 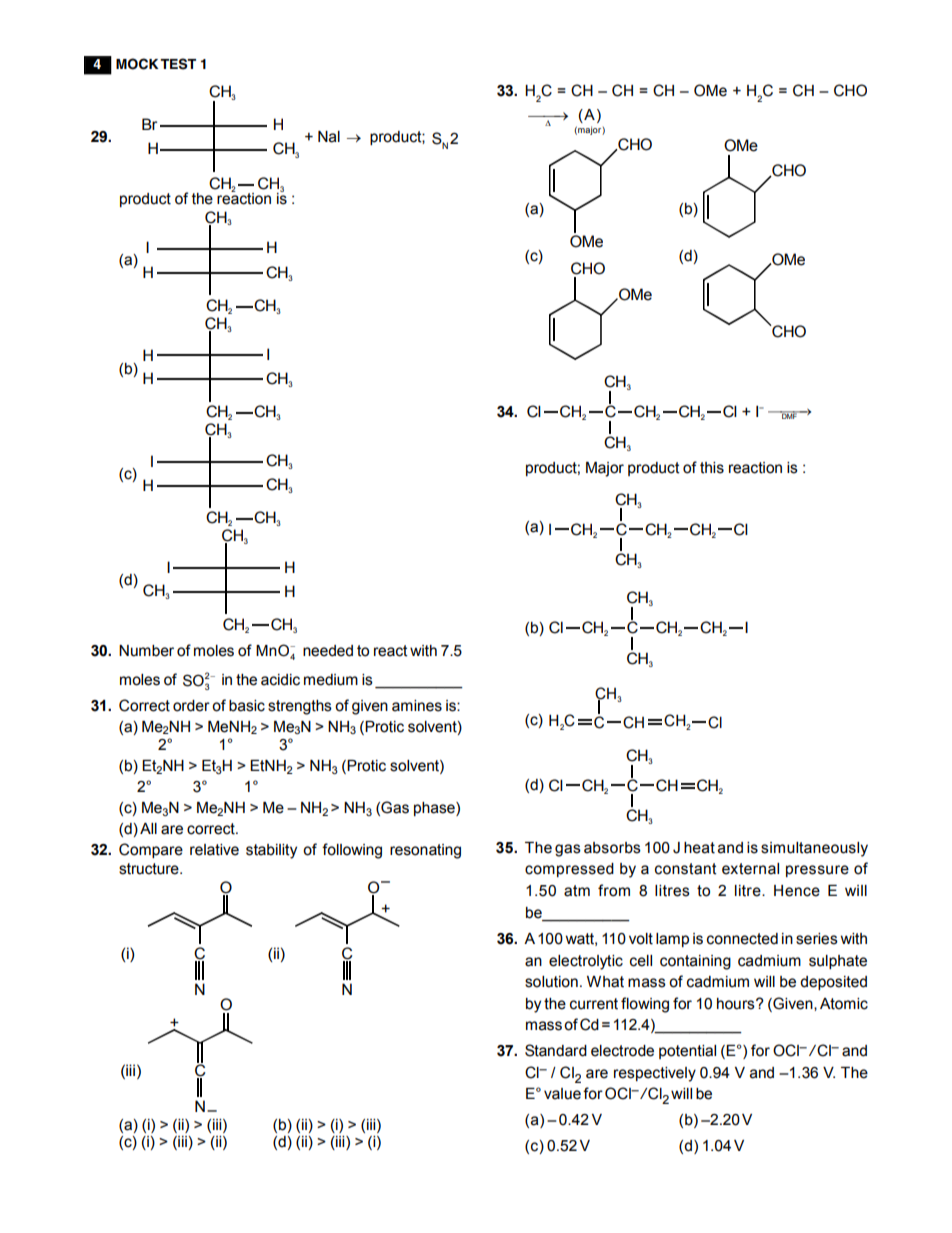 I want to click on Standard, so click(x=556, y=1050).
